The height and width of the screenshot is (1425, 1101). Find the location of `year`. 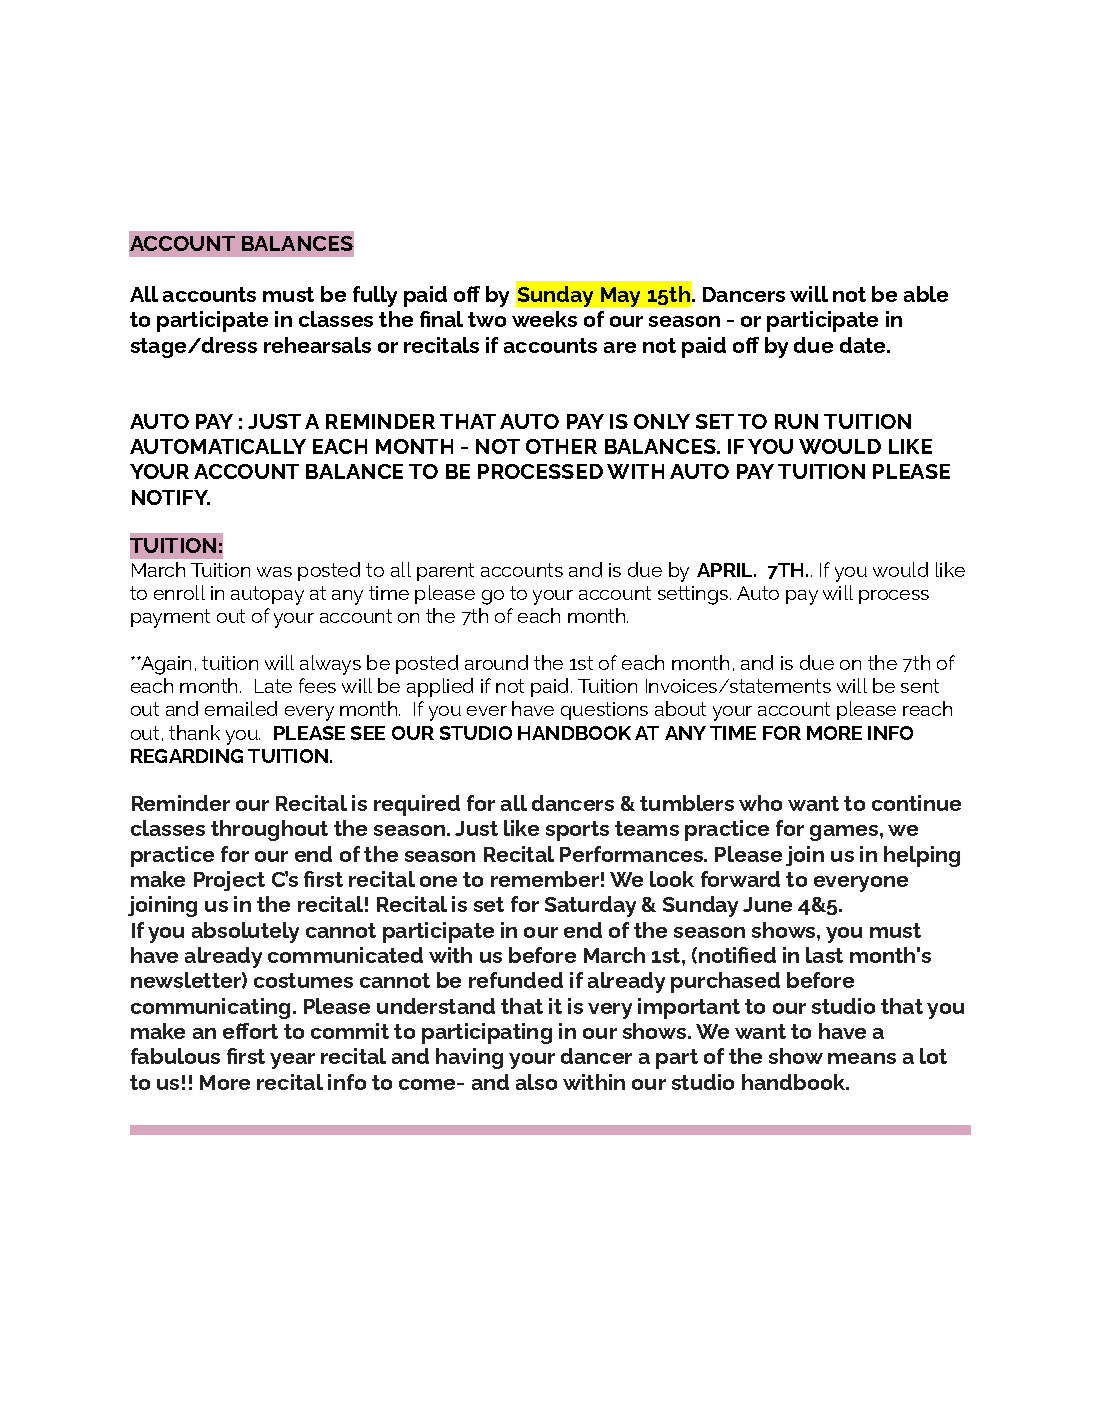

year is located at coordinates (292, 1061).
